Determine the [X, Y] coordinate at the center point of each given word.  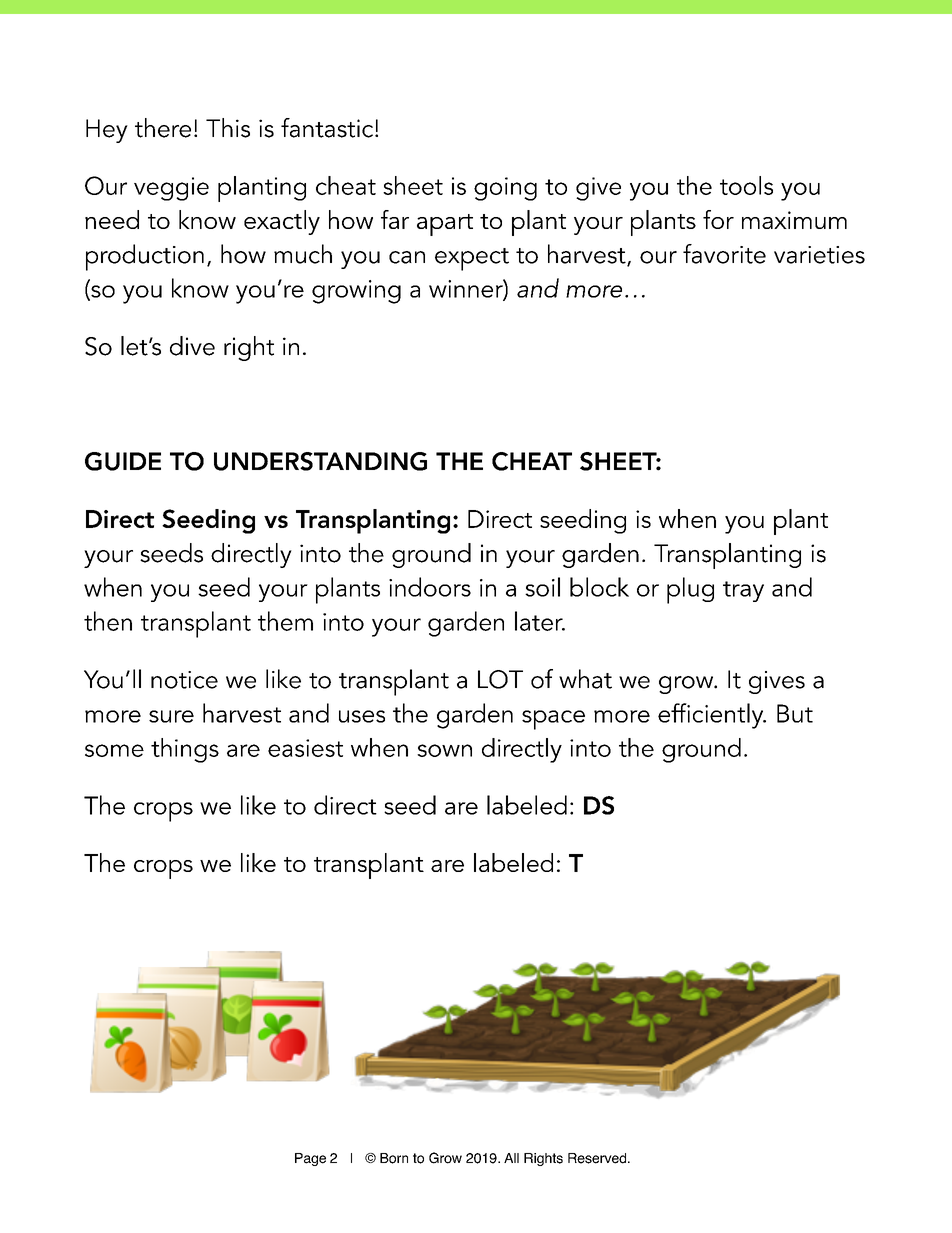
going [505, 189]
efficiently [712, 716]
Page [310, 1159]
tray [743, 591]
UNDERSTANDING [320, 461]
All [511, 1158]
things [185, 750]
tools [746, 185]
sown [444, 750]
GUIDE [123, 461]
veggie [171, 189]
